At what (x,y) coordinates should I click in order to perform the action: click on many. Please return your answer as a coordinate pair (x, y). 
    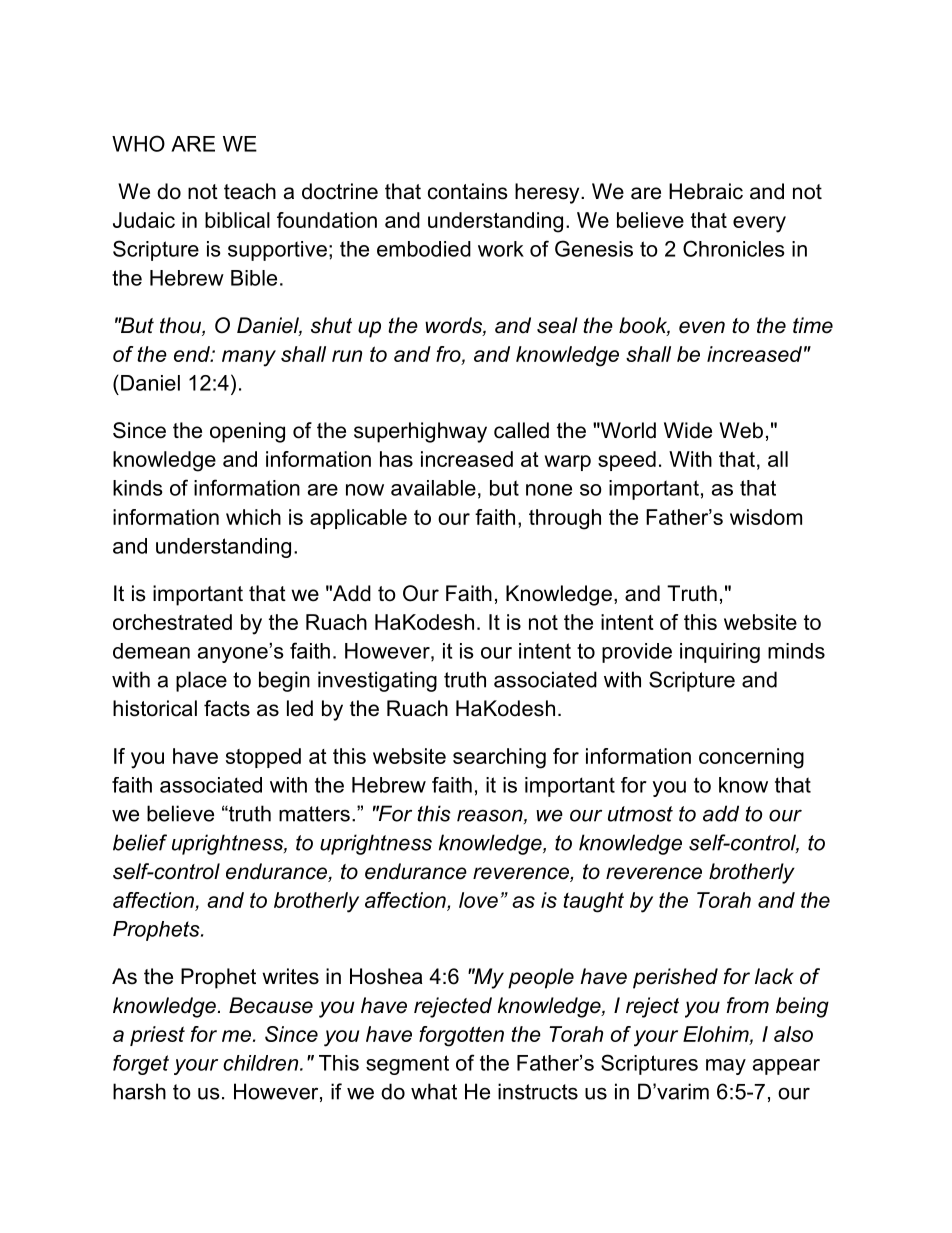
    Looking at the image, I should click on (249, 358).
